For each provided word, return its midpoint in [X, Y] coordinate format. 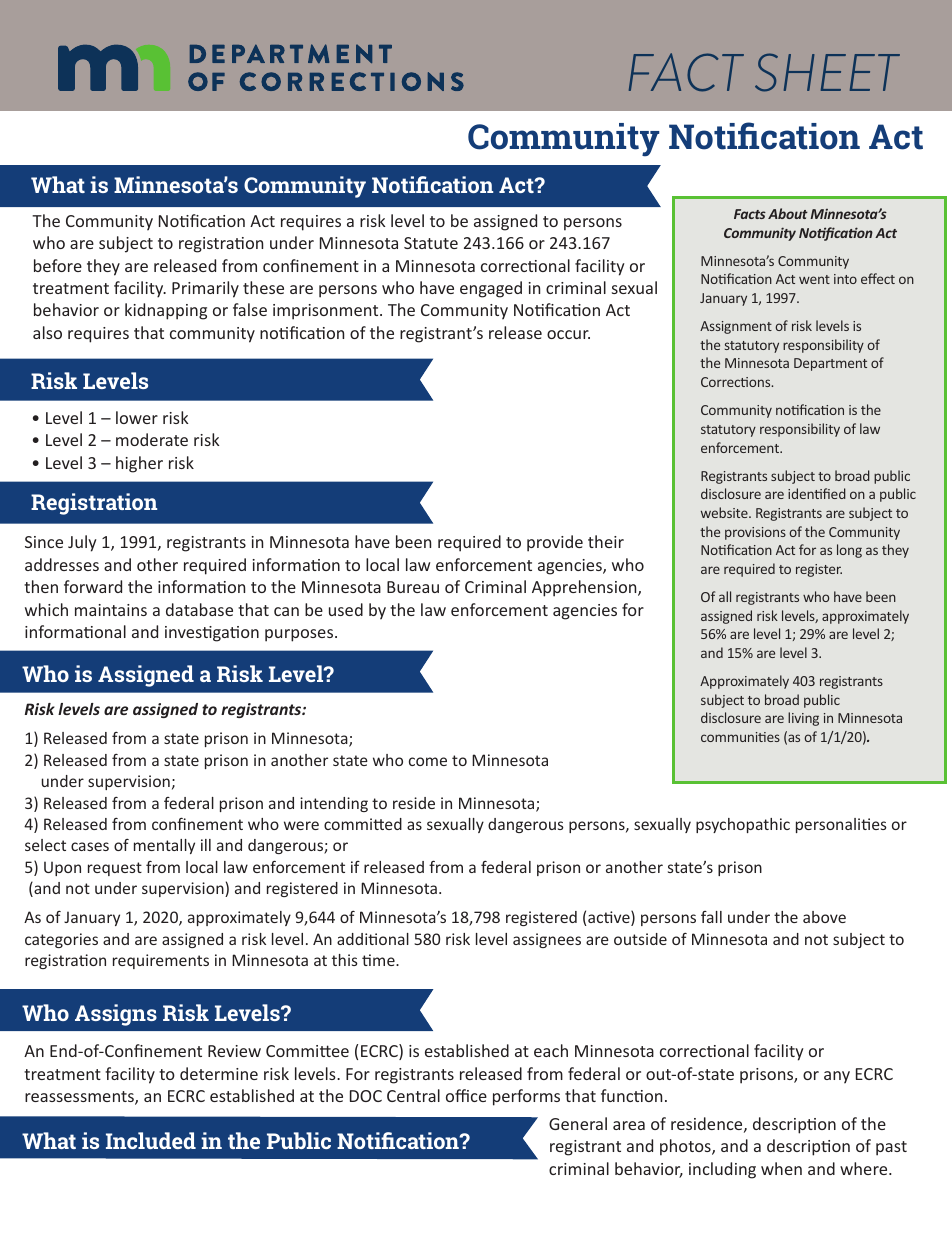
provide [555, 543]
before [58, 265]
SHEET [827, 72]
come [428, 761]
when [781, 1168]
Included [151, 1140]
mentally [164, 846]
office [466, 1095]
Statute [431, 243]
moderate [152, 439]
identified [817, 493]
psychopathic [743, 825]
